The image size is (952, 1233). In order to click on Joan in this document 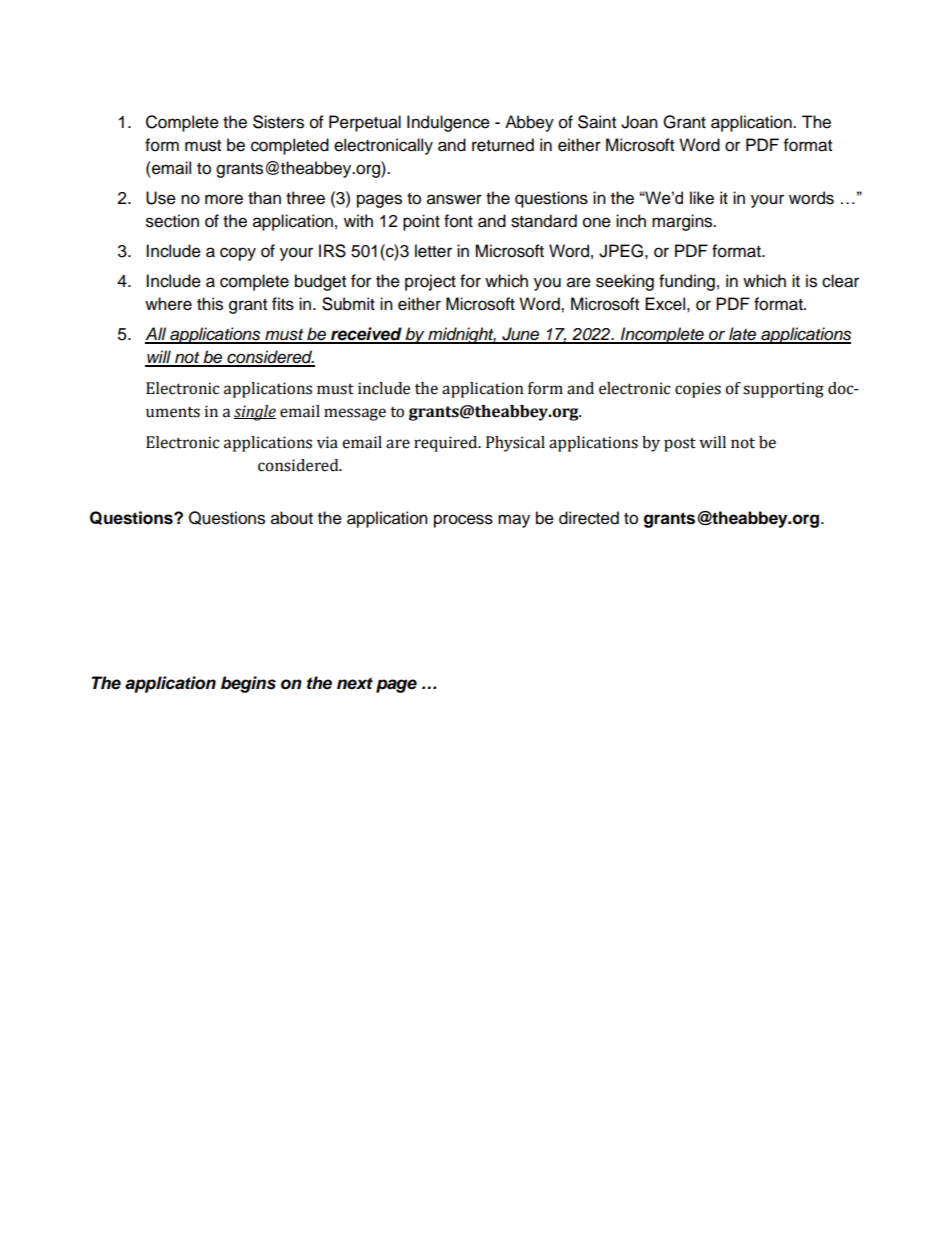, I will do `click(639, 122)`.
